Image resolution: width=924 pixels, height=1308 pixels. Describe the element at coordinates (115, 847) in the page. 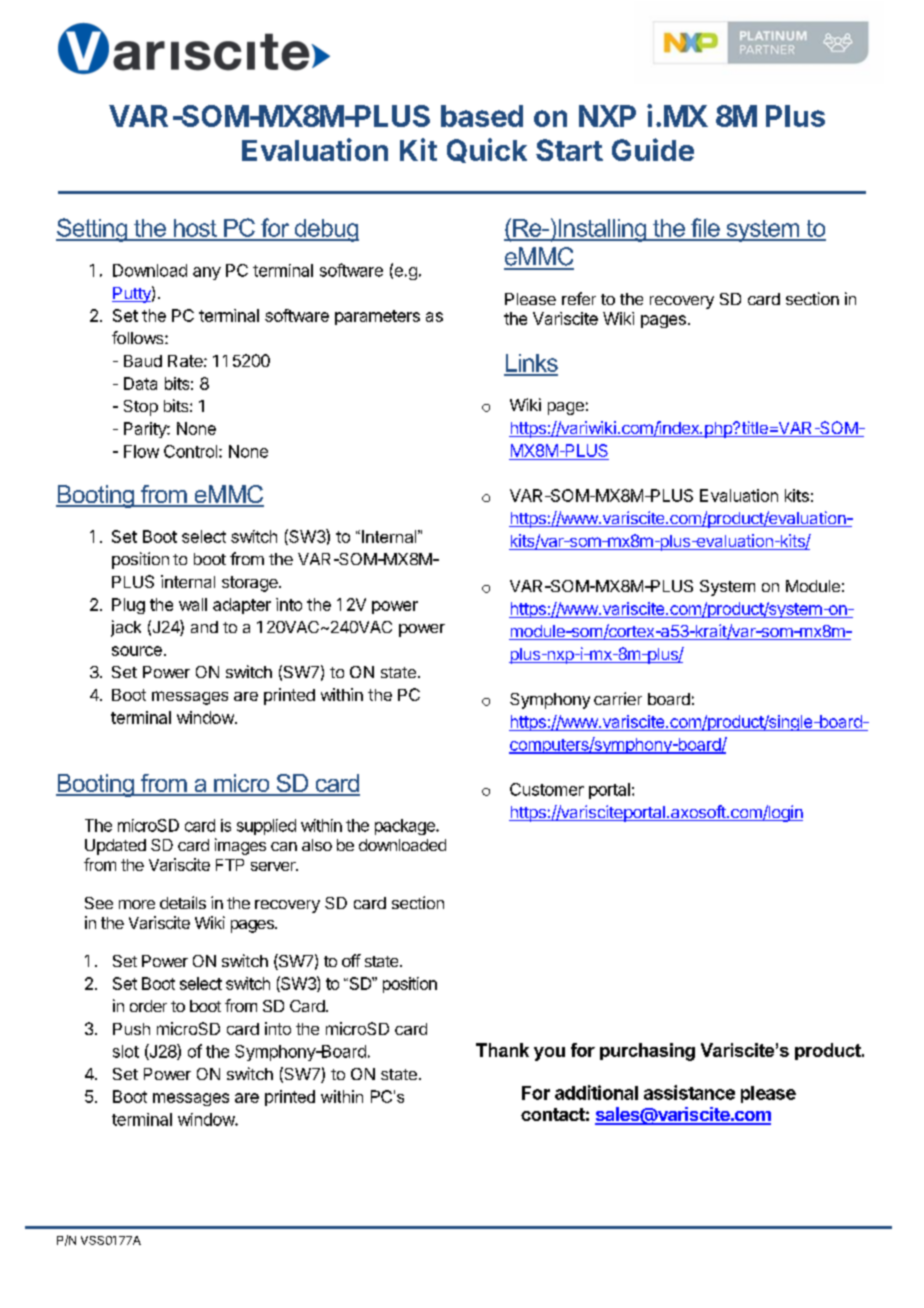

I see `Updated` at that location.
